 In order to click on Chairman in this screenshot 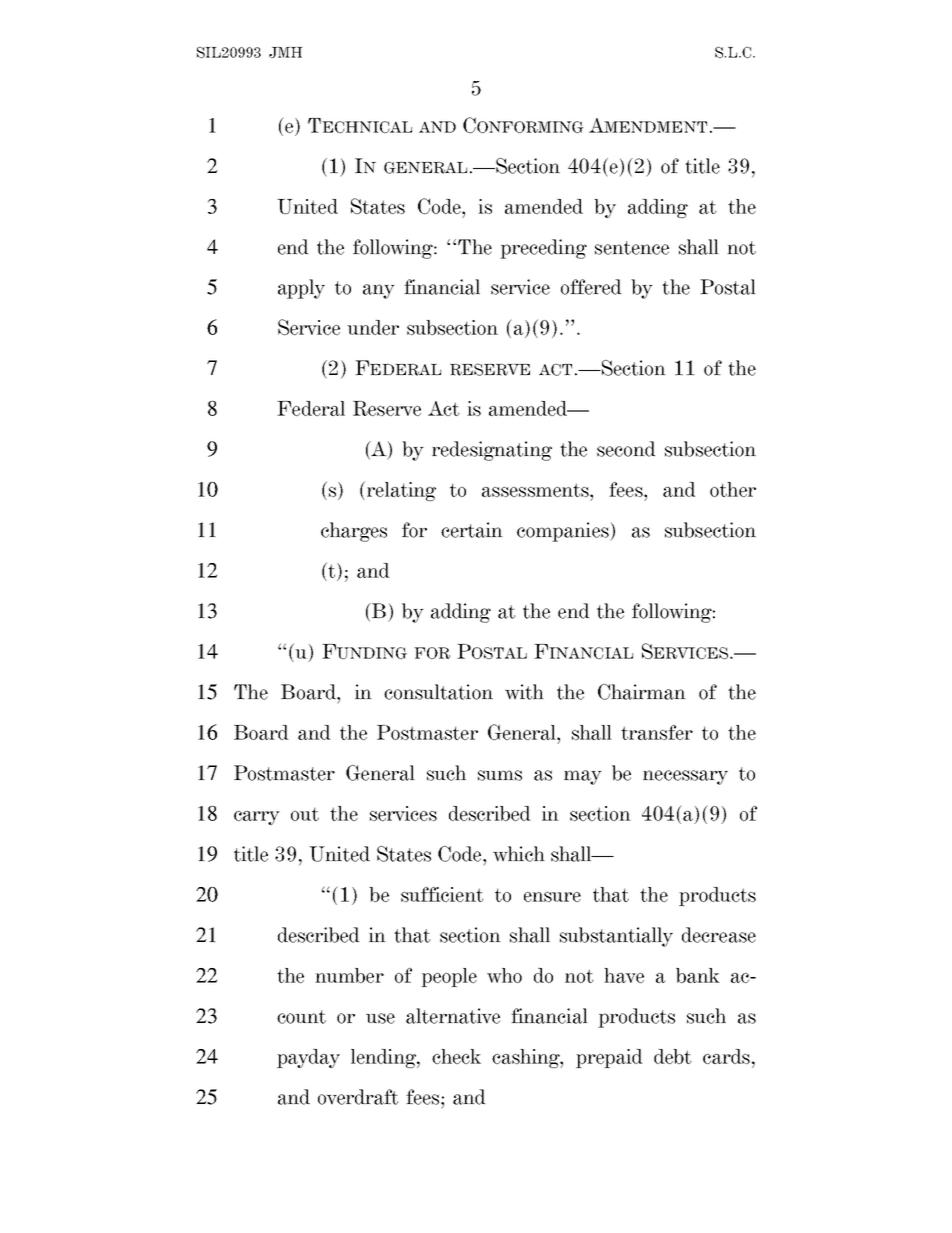, I will do `click(642, 692)`.
